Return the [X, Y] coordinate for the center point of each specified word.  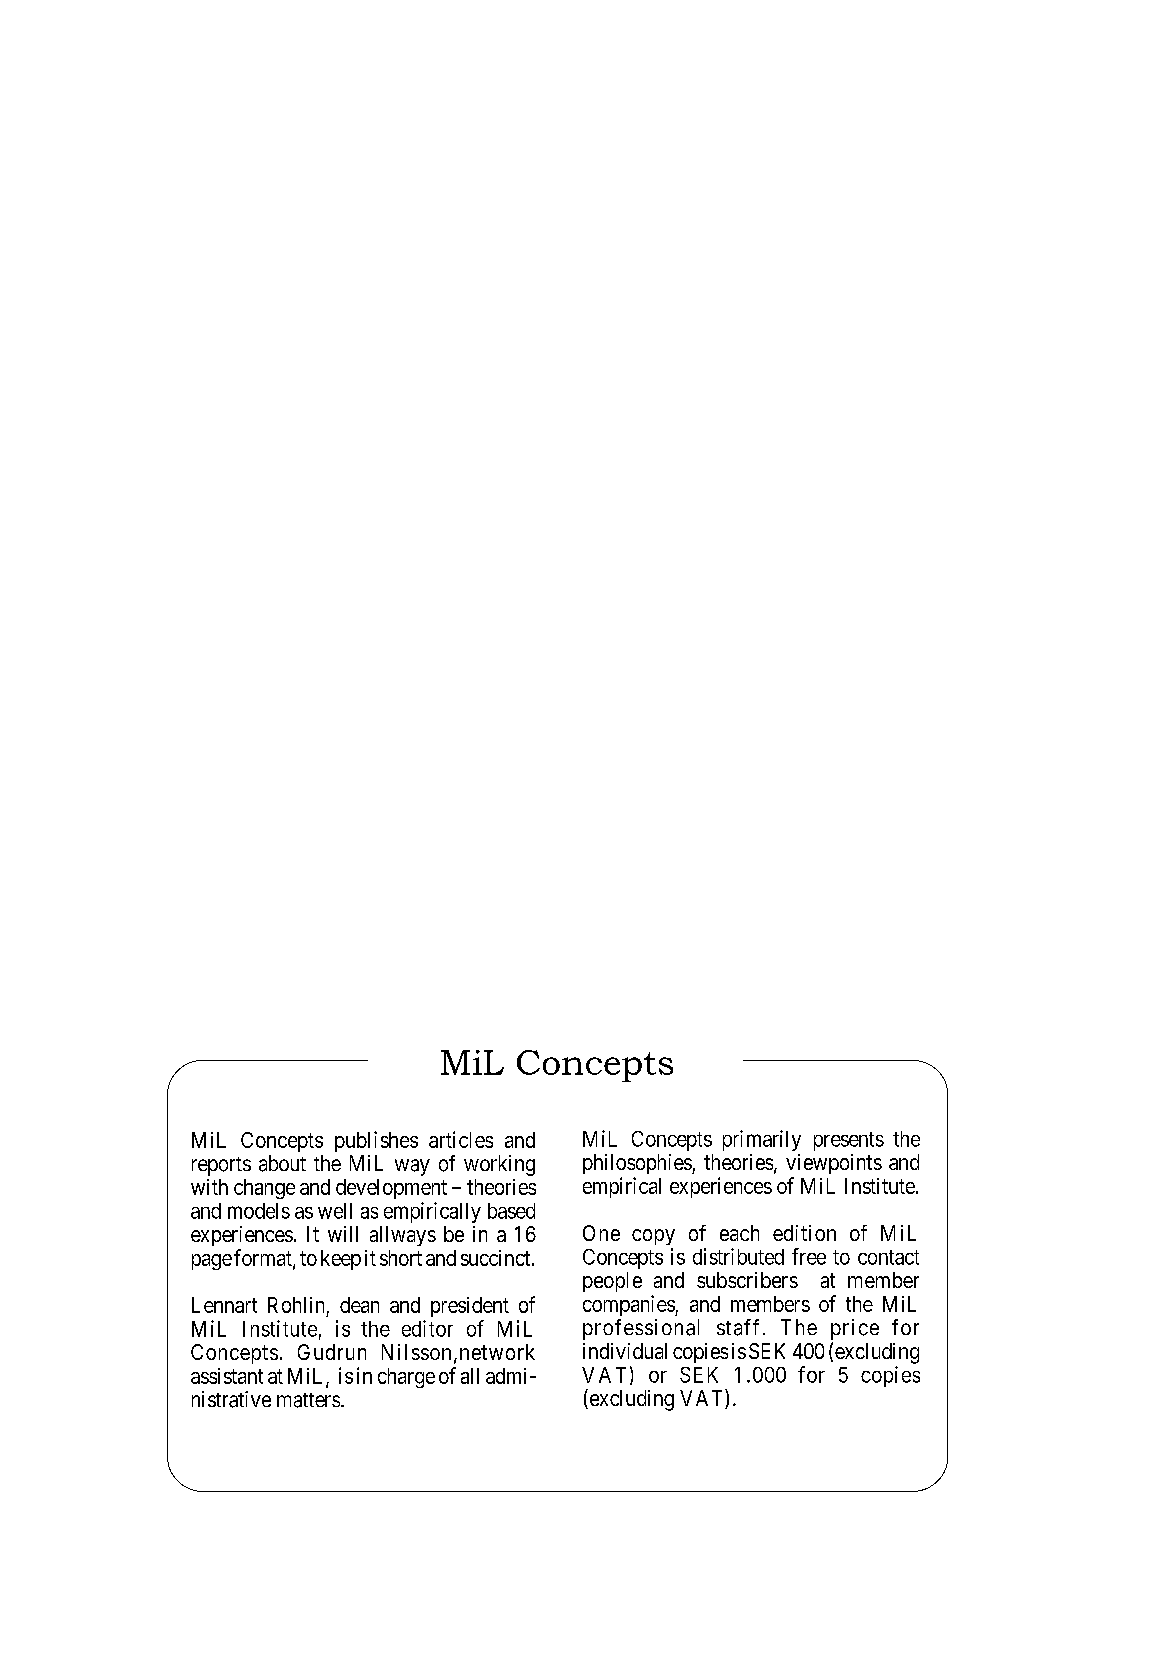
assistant [227, 1376]
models [259, 1211]
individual [625, 1351]
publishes [376, 1141]
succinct [497, 1258]
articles [461, 1139]
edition [804, 1233]
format [264, 1258]
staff [738, 1327]
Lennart [224, 1305]
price [855, 1329]
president [470, 1307]
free [809, 1256]
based [511, 1211]
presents [849, 1141]
